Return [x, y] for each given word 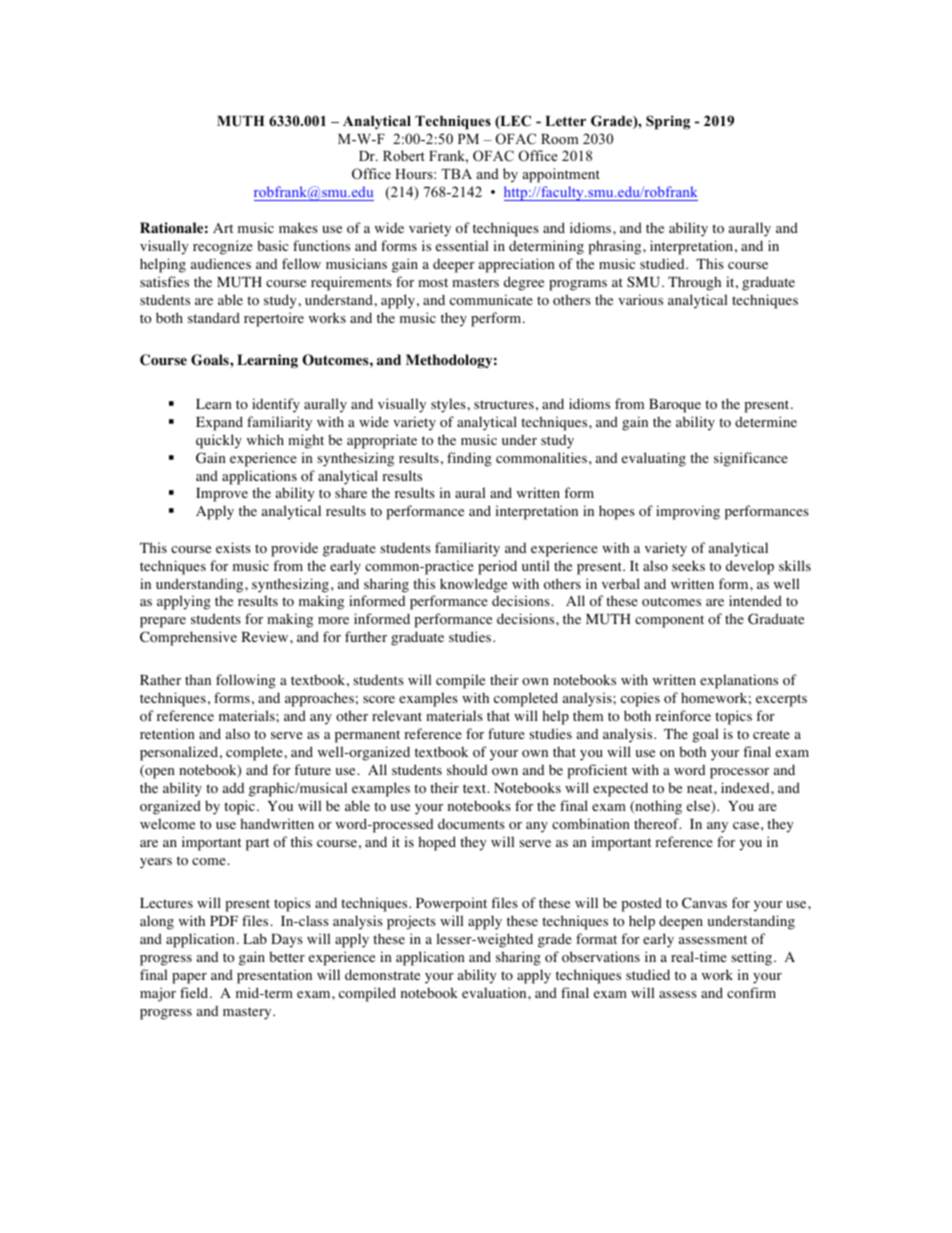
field [195, 992]
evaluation [495, 992]
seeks [688, 565]
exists [233, 547]
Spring [668, 122]
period [497, 567]
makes [298, 227]
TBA [456, 174]
